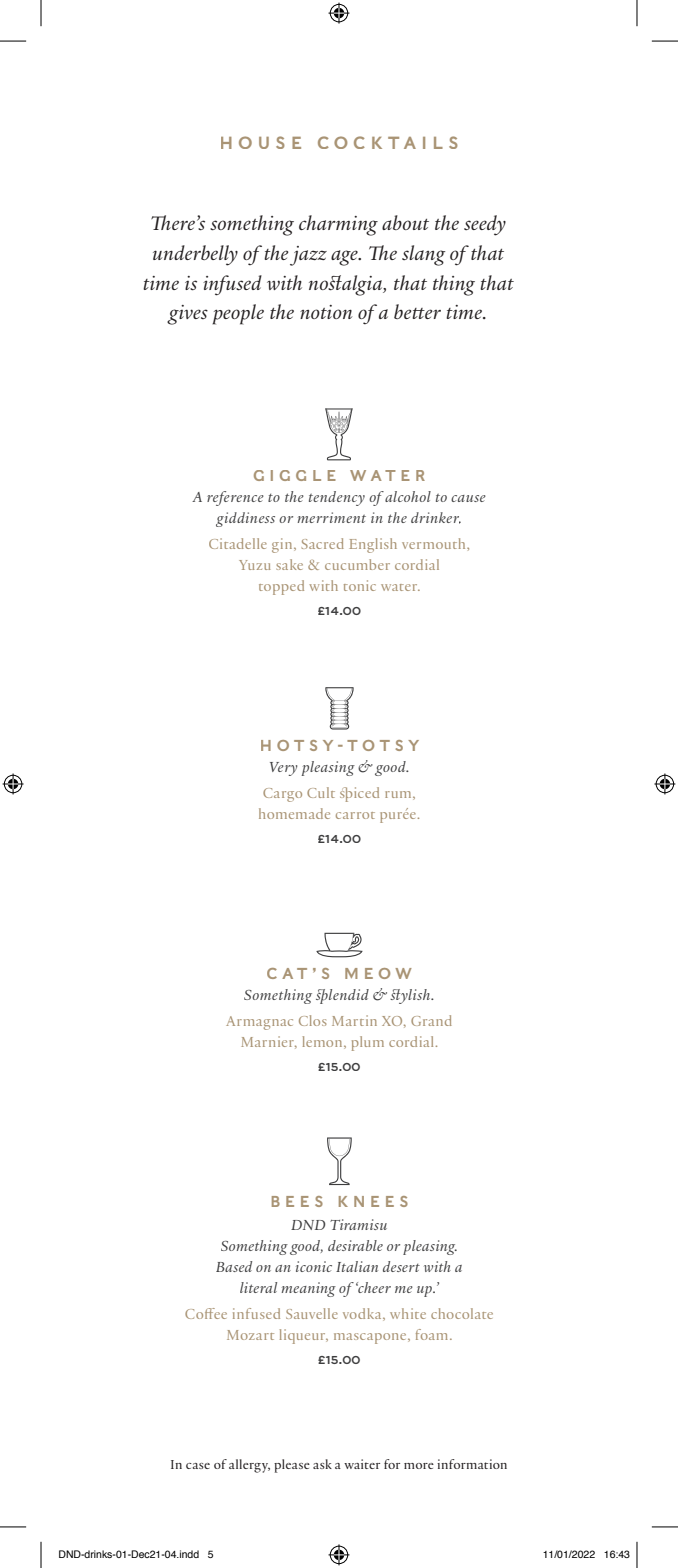 The image size is (678, 1568). What do you see at coordinates (431, 1020) in the page?
I see `Grand` at bounding box center [431, 1020].
